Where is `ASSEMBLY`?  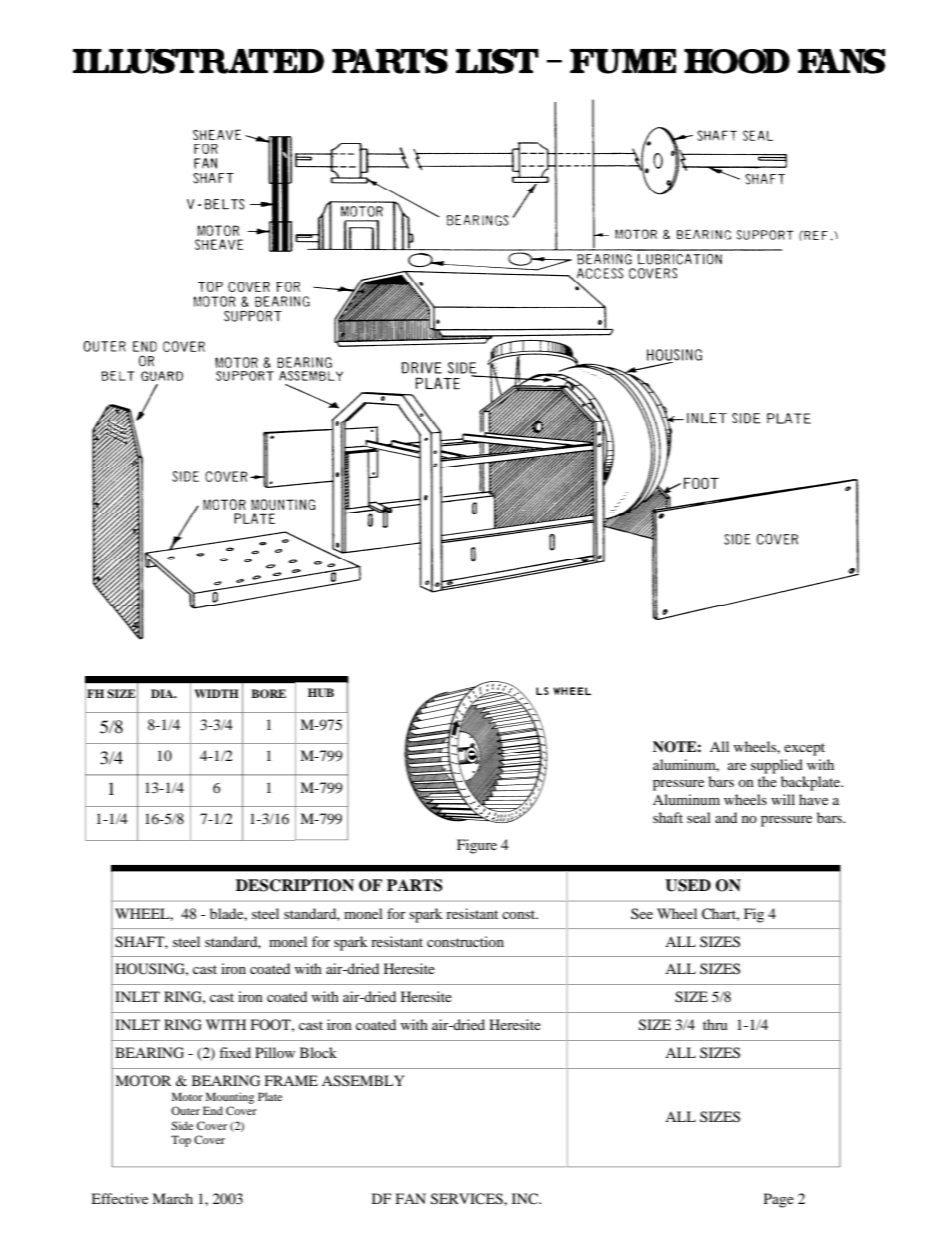 ASSEMBLY is located at coordinates (363, 1081).
